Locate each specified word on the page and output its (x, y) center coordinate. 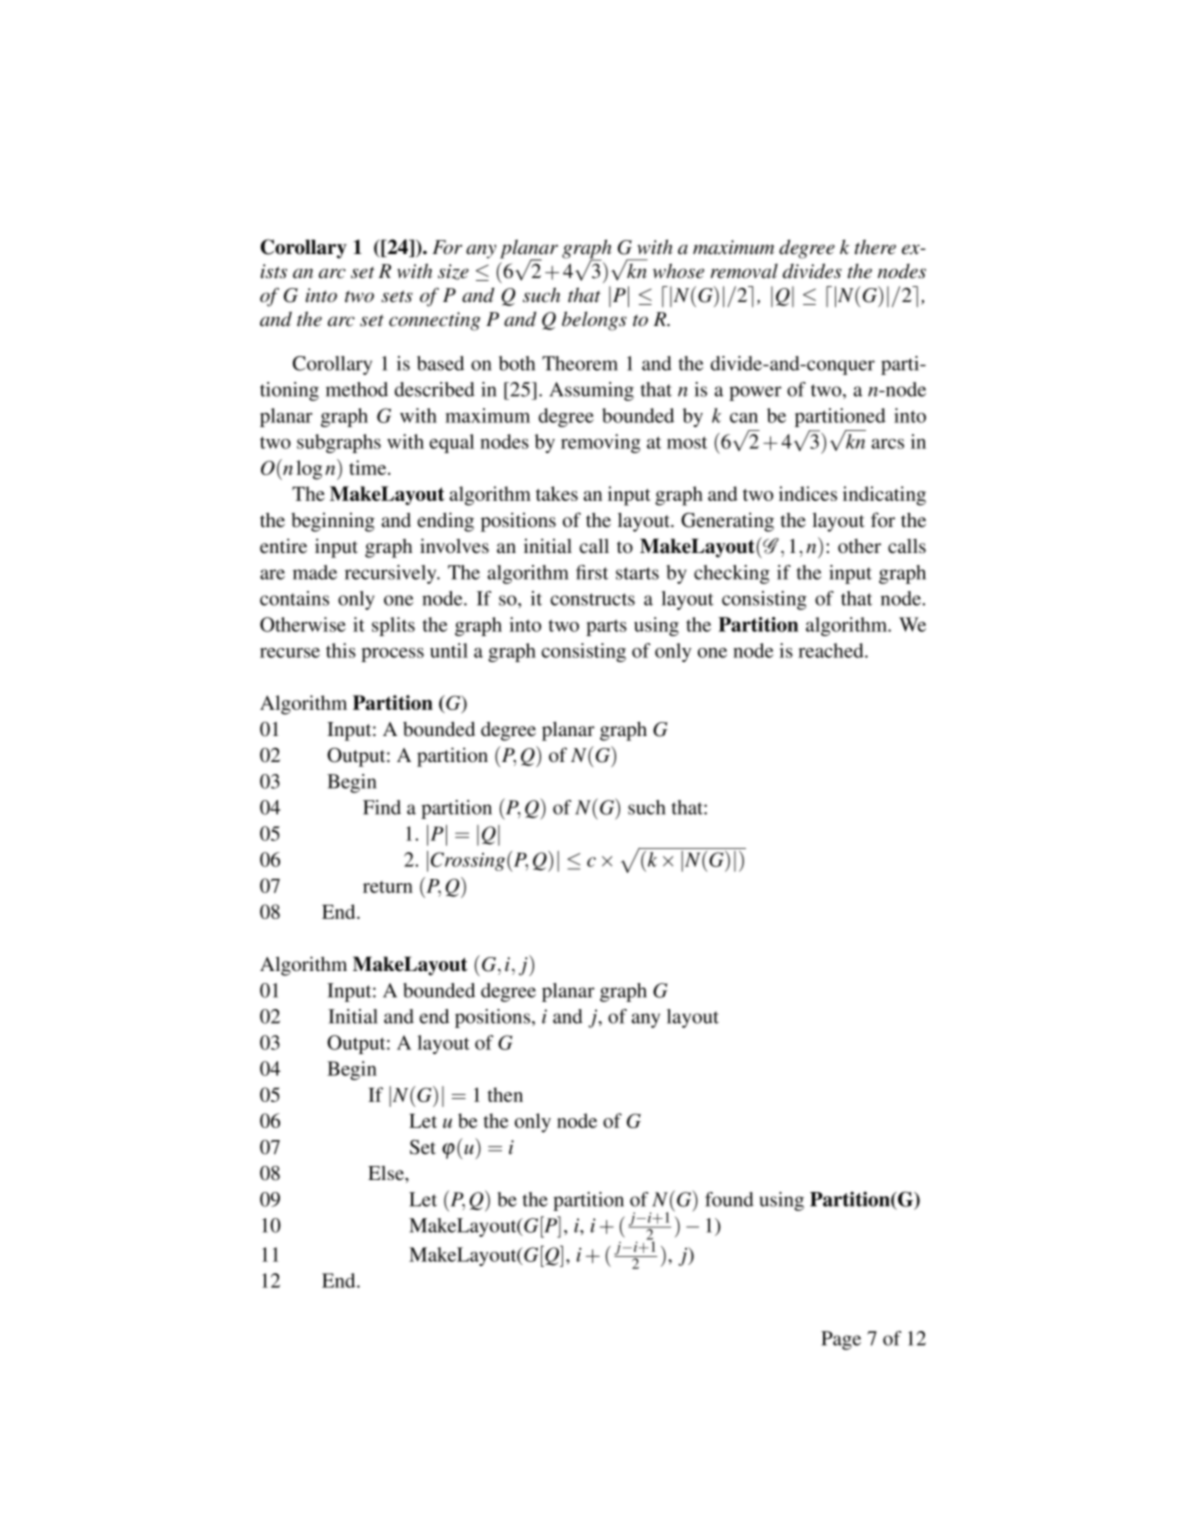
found (729, 1199)
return (388, 887)
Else (387, 1173)
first (592, 572)
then (505, 1094)
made (315, 572)
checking (732, 574)
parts (606, 627)
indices (808, 493)
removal (744, 271)
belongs (594, 321)
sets (397, 296)
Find (382, 807)
